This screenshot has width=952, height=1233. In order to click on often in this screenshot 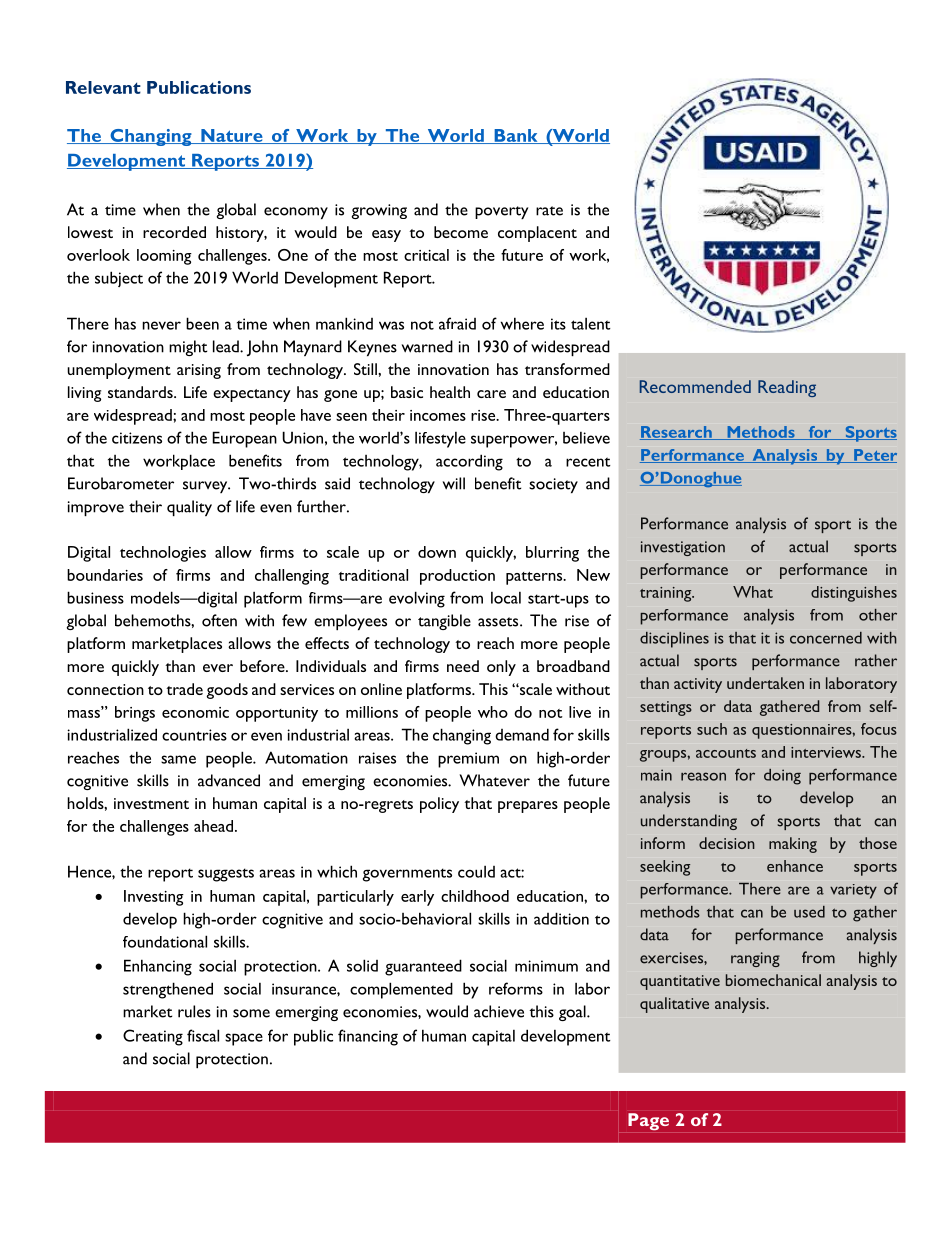, I will do `click(219, 620)`.
